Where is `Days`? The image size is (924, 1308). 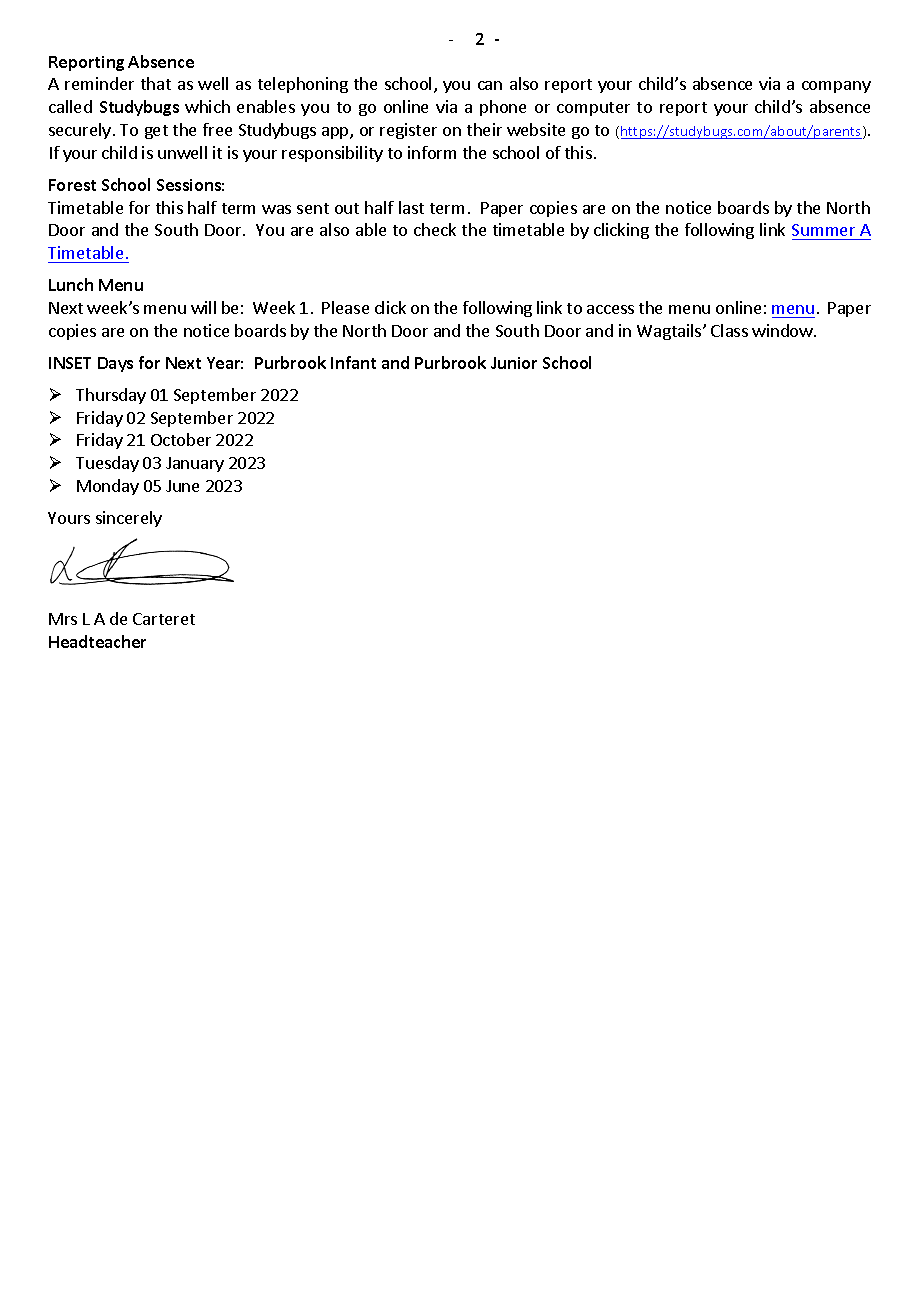 Days is located at coordinates (115, 364).
